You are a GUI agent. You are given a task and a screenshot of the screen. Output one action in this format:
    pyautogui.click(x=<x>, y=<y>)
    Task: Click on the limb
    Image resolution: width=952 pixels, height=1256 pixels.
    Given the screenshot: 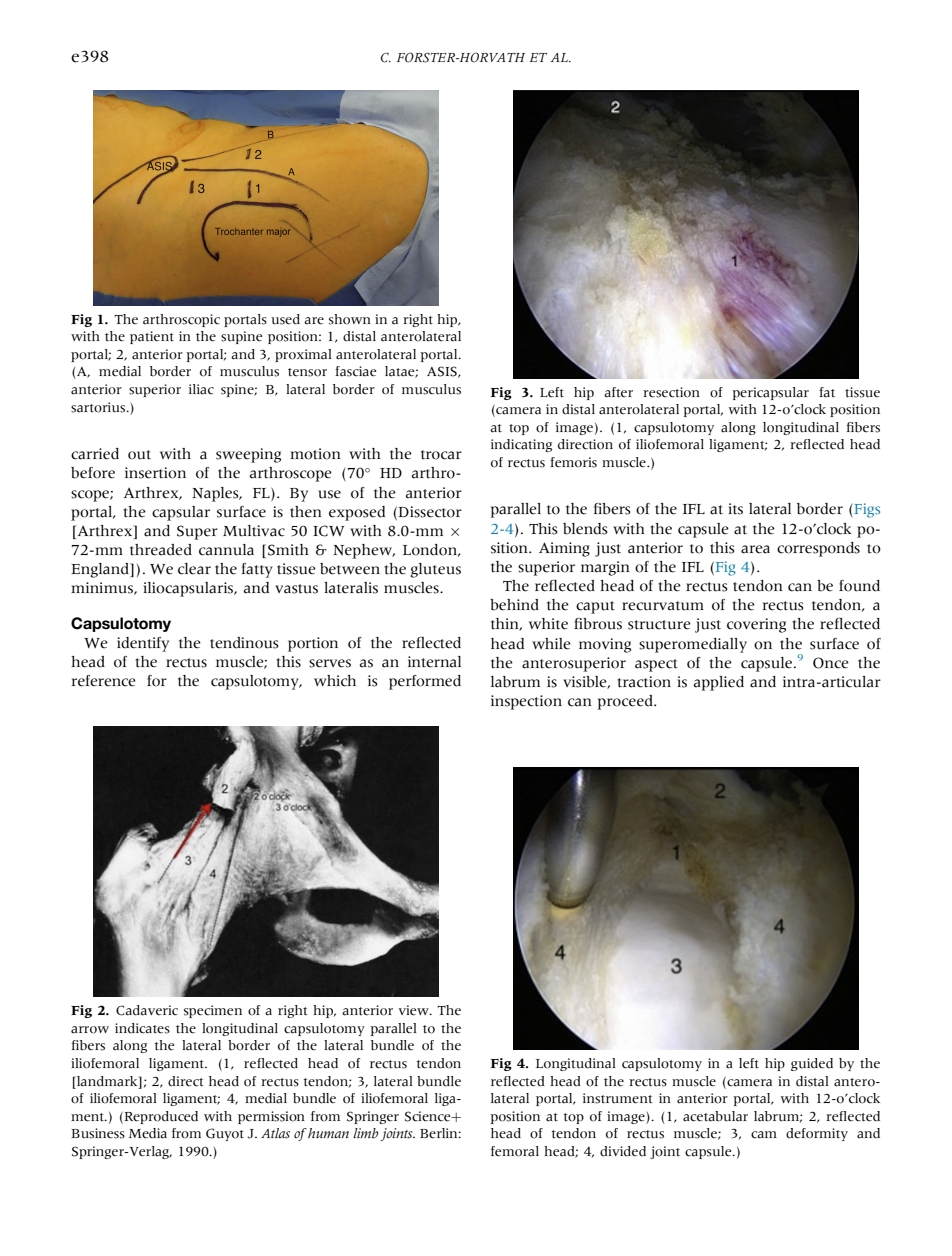 What is the action you would take?
    pyautogui.click(x=365, y=1133)
